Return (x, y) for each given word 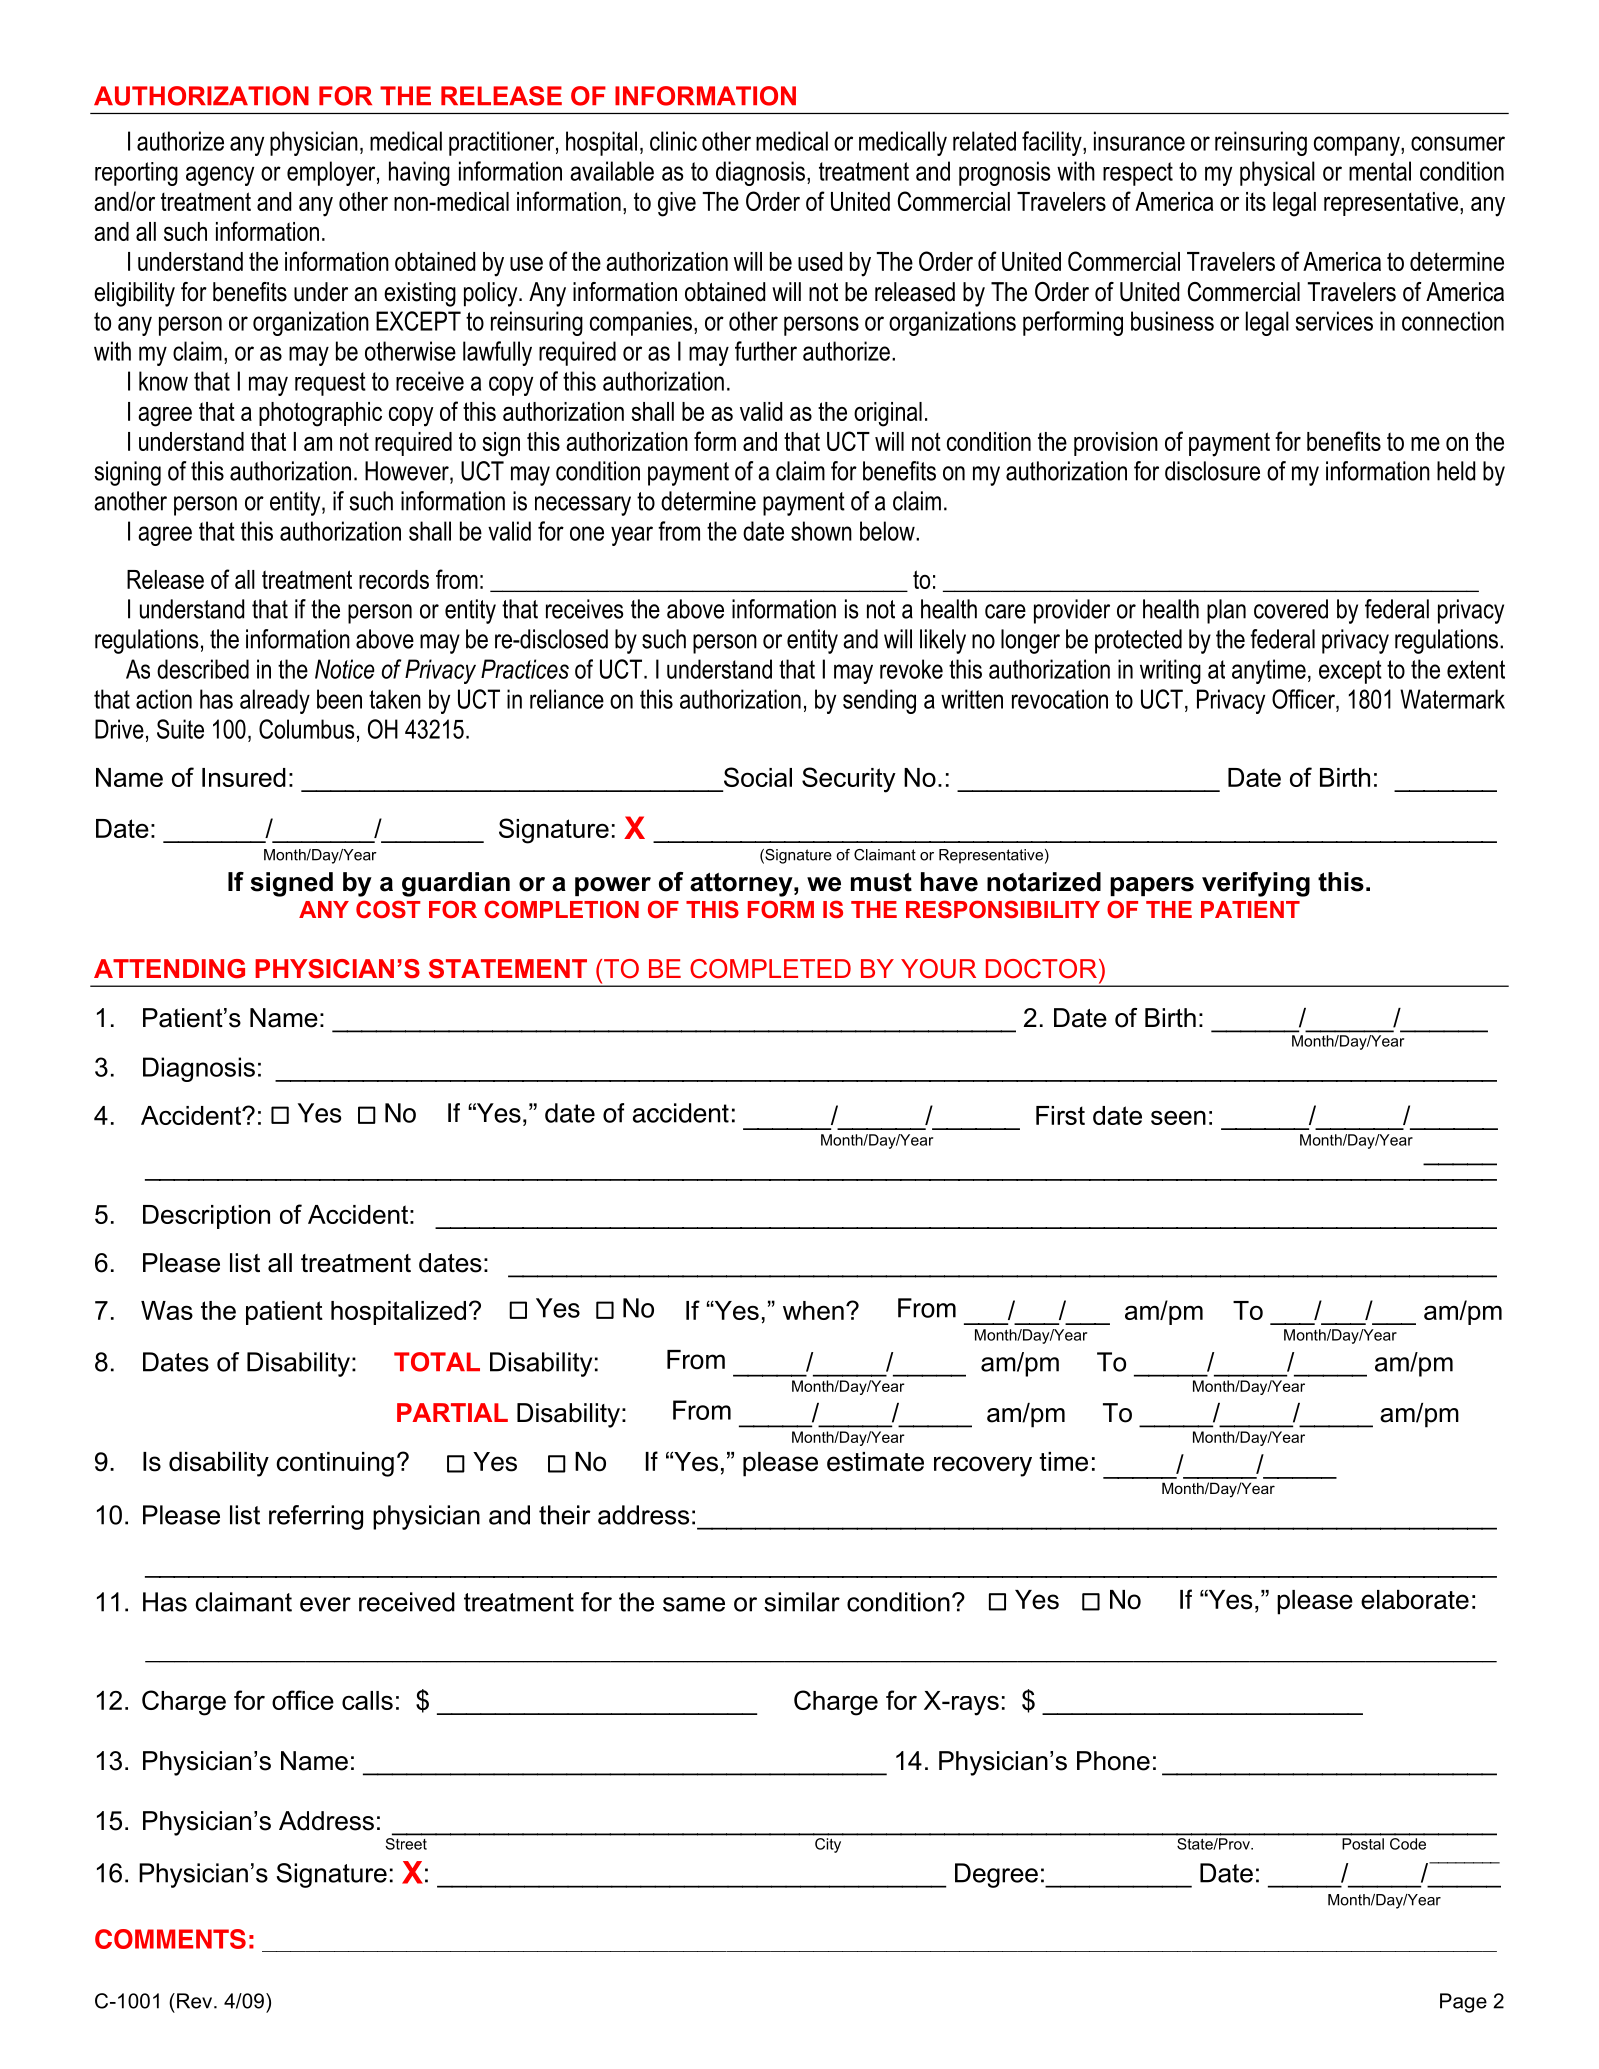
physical (1277, 173)
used (820, 261)
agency (220, 176)
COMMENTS (170, 1939)
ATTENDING (169, 969)
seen (1178, 1117)
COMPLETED (770, 969)
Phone (1113, 1761)
